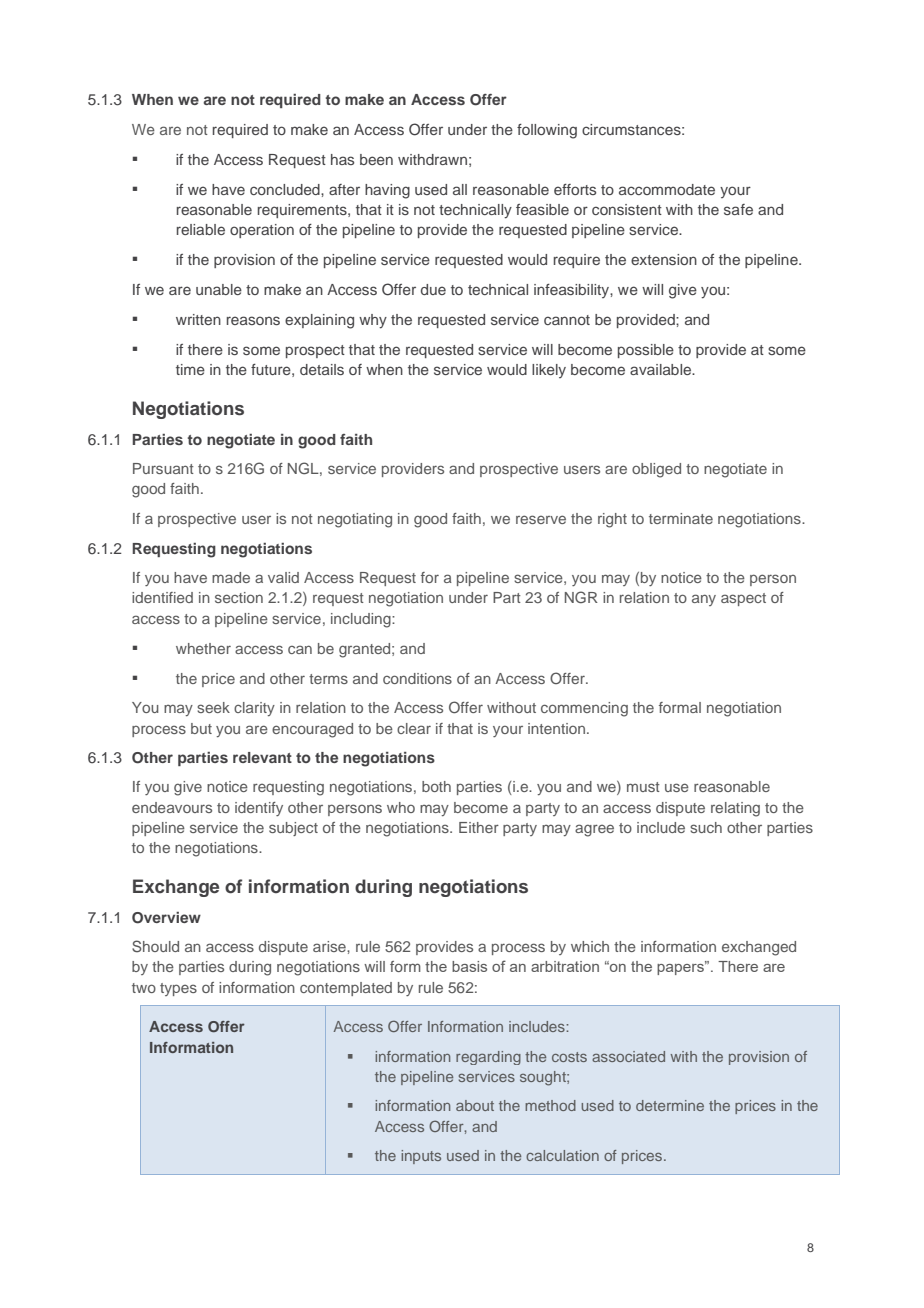 This screenshot has width=924, height=1308. What do you see at coordinates (661, 369) in the screenshot?
I see `available` at bounding box center [661, 369].
